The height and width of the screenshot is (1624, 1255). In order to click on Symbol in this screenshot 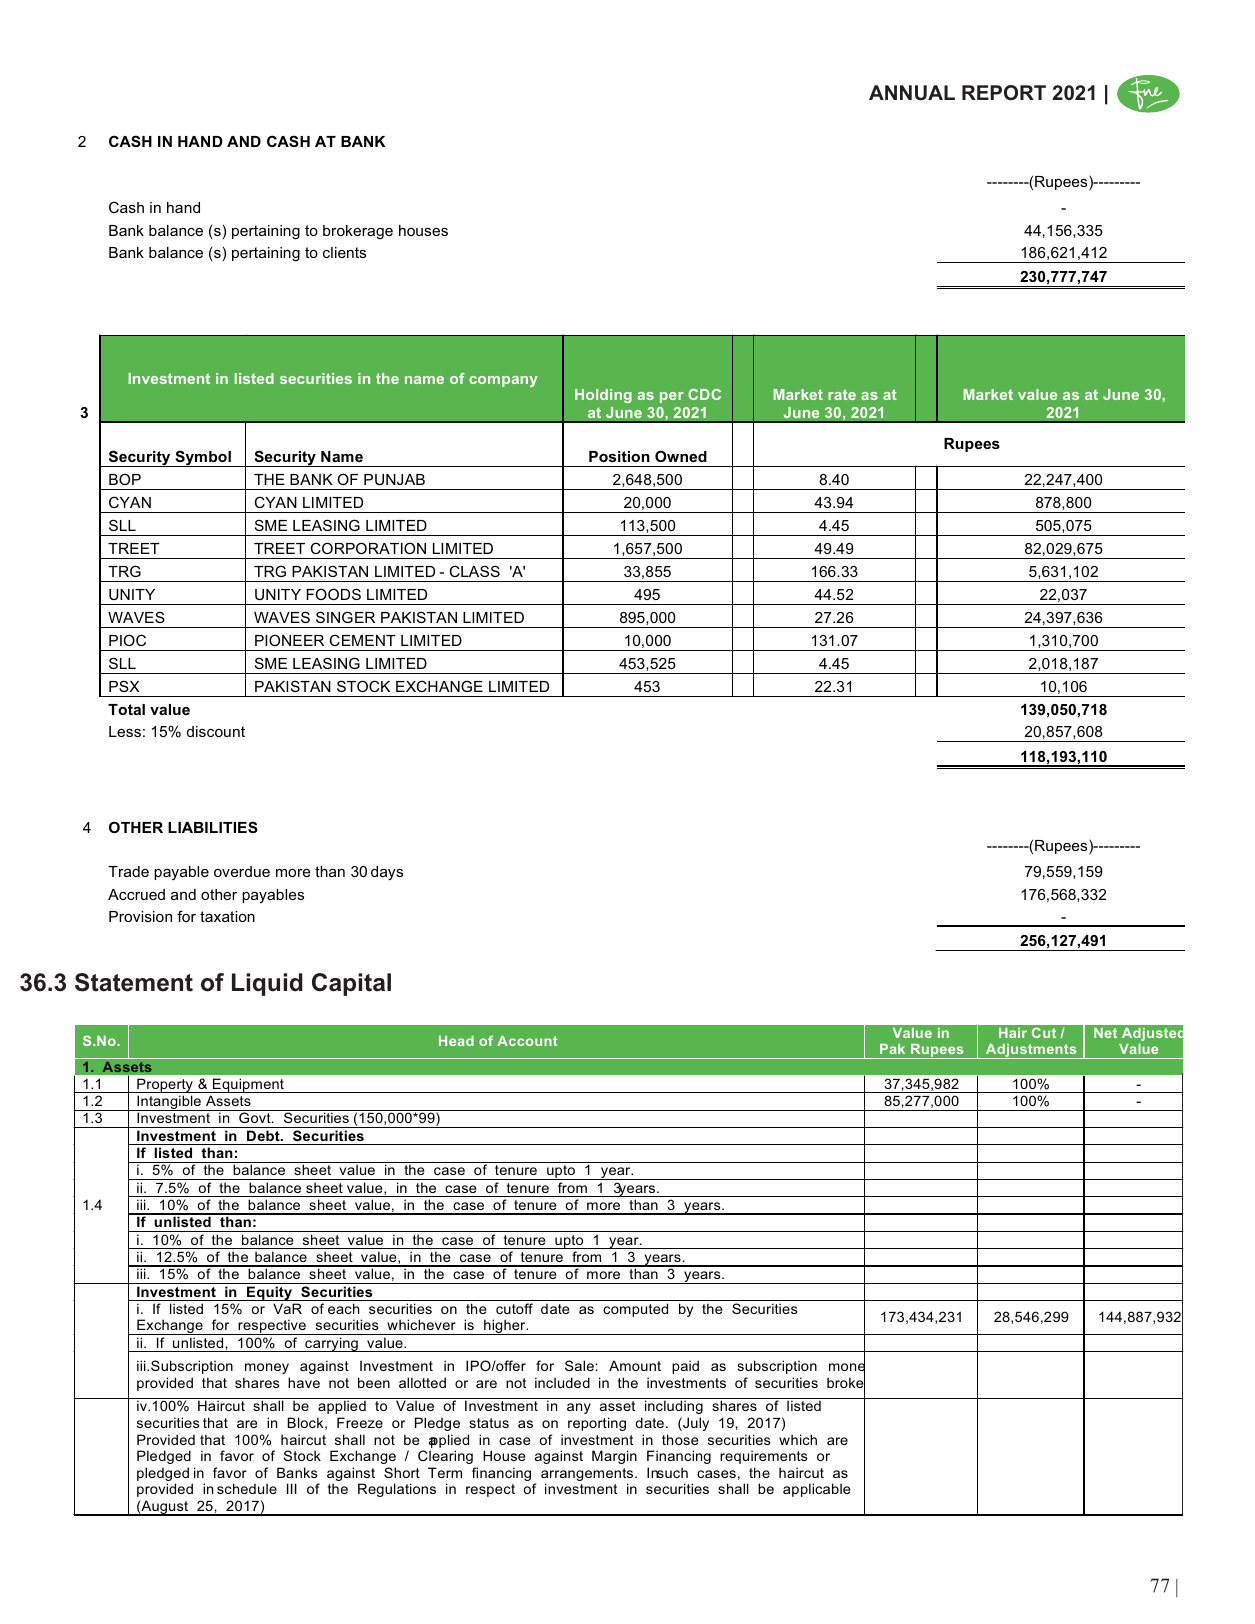, I will do `click(203, 458)`.
